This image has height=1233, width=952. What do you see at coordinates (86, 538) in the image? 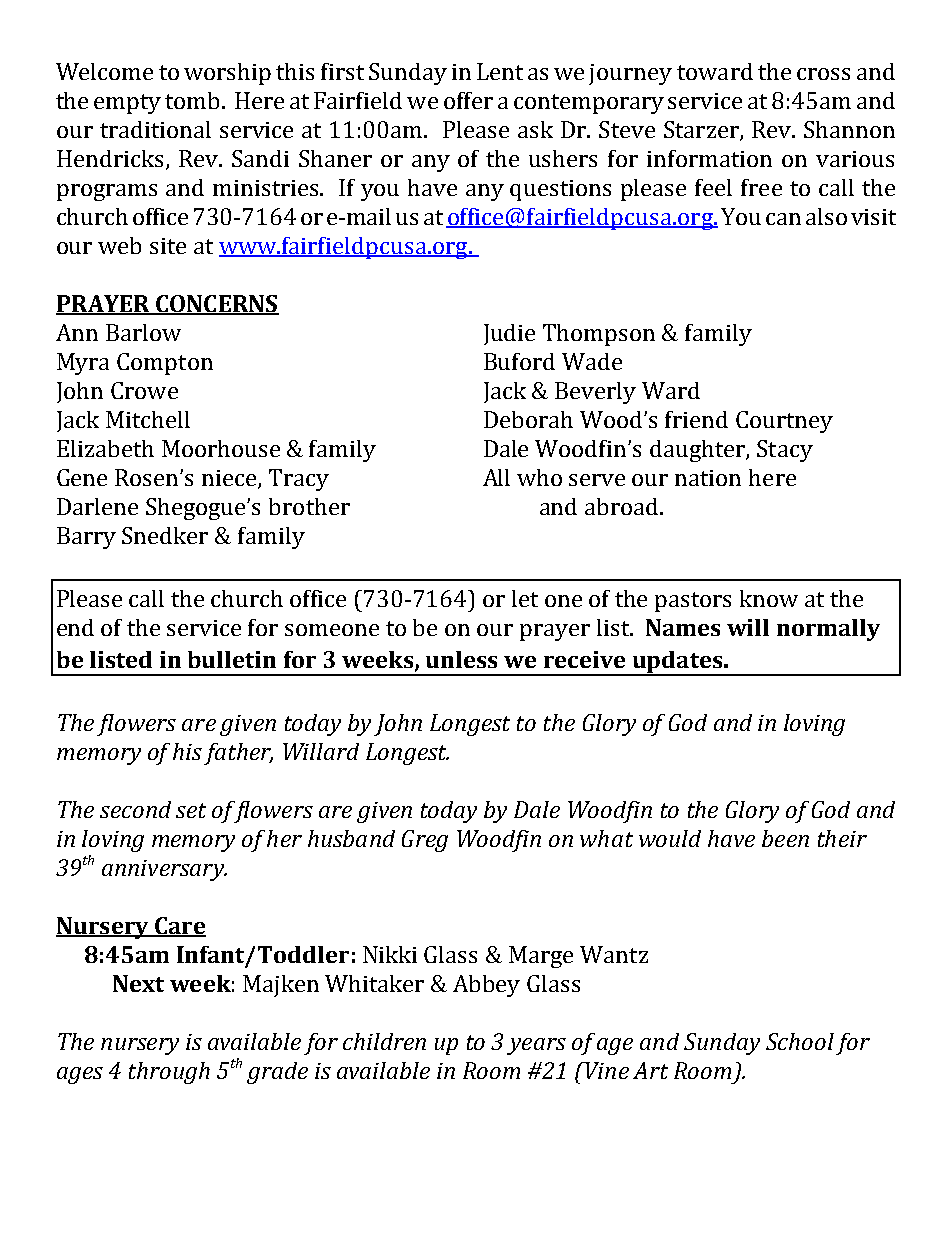
I see `Barry` at bounding box center [86, 538].
